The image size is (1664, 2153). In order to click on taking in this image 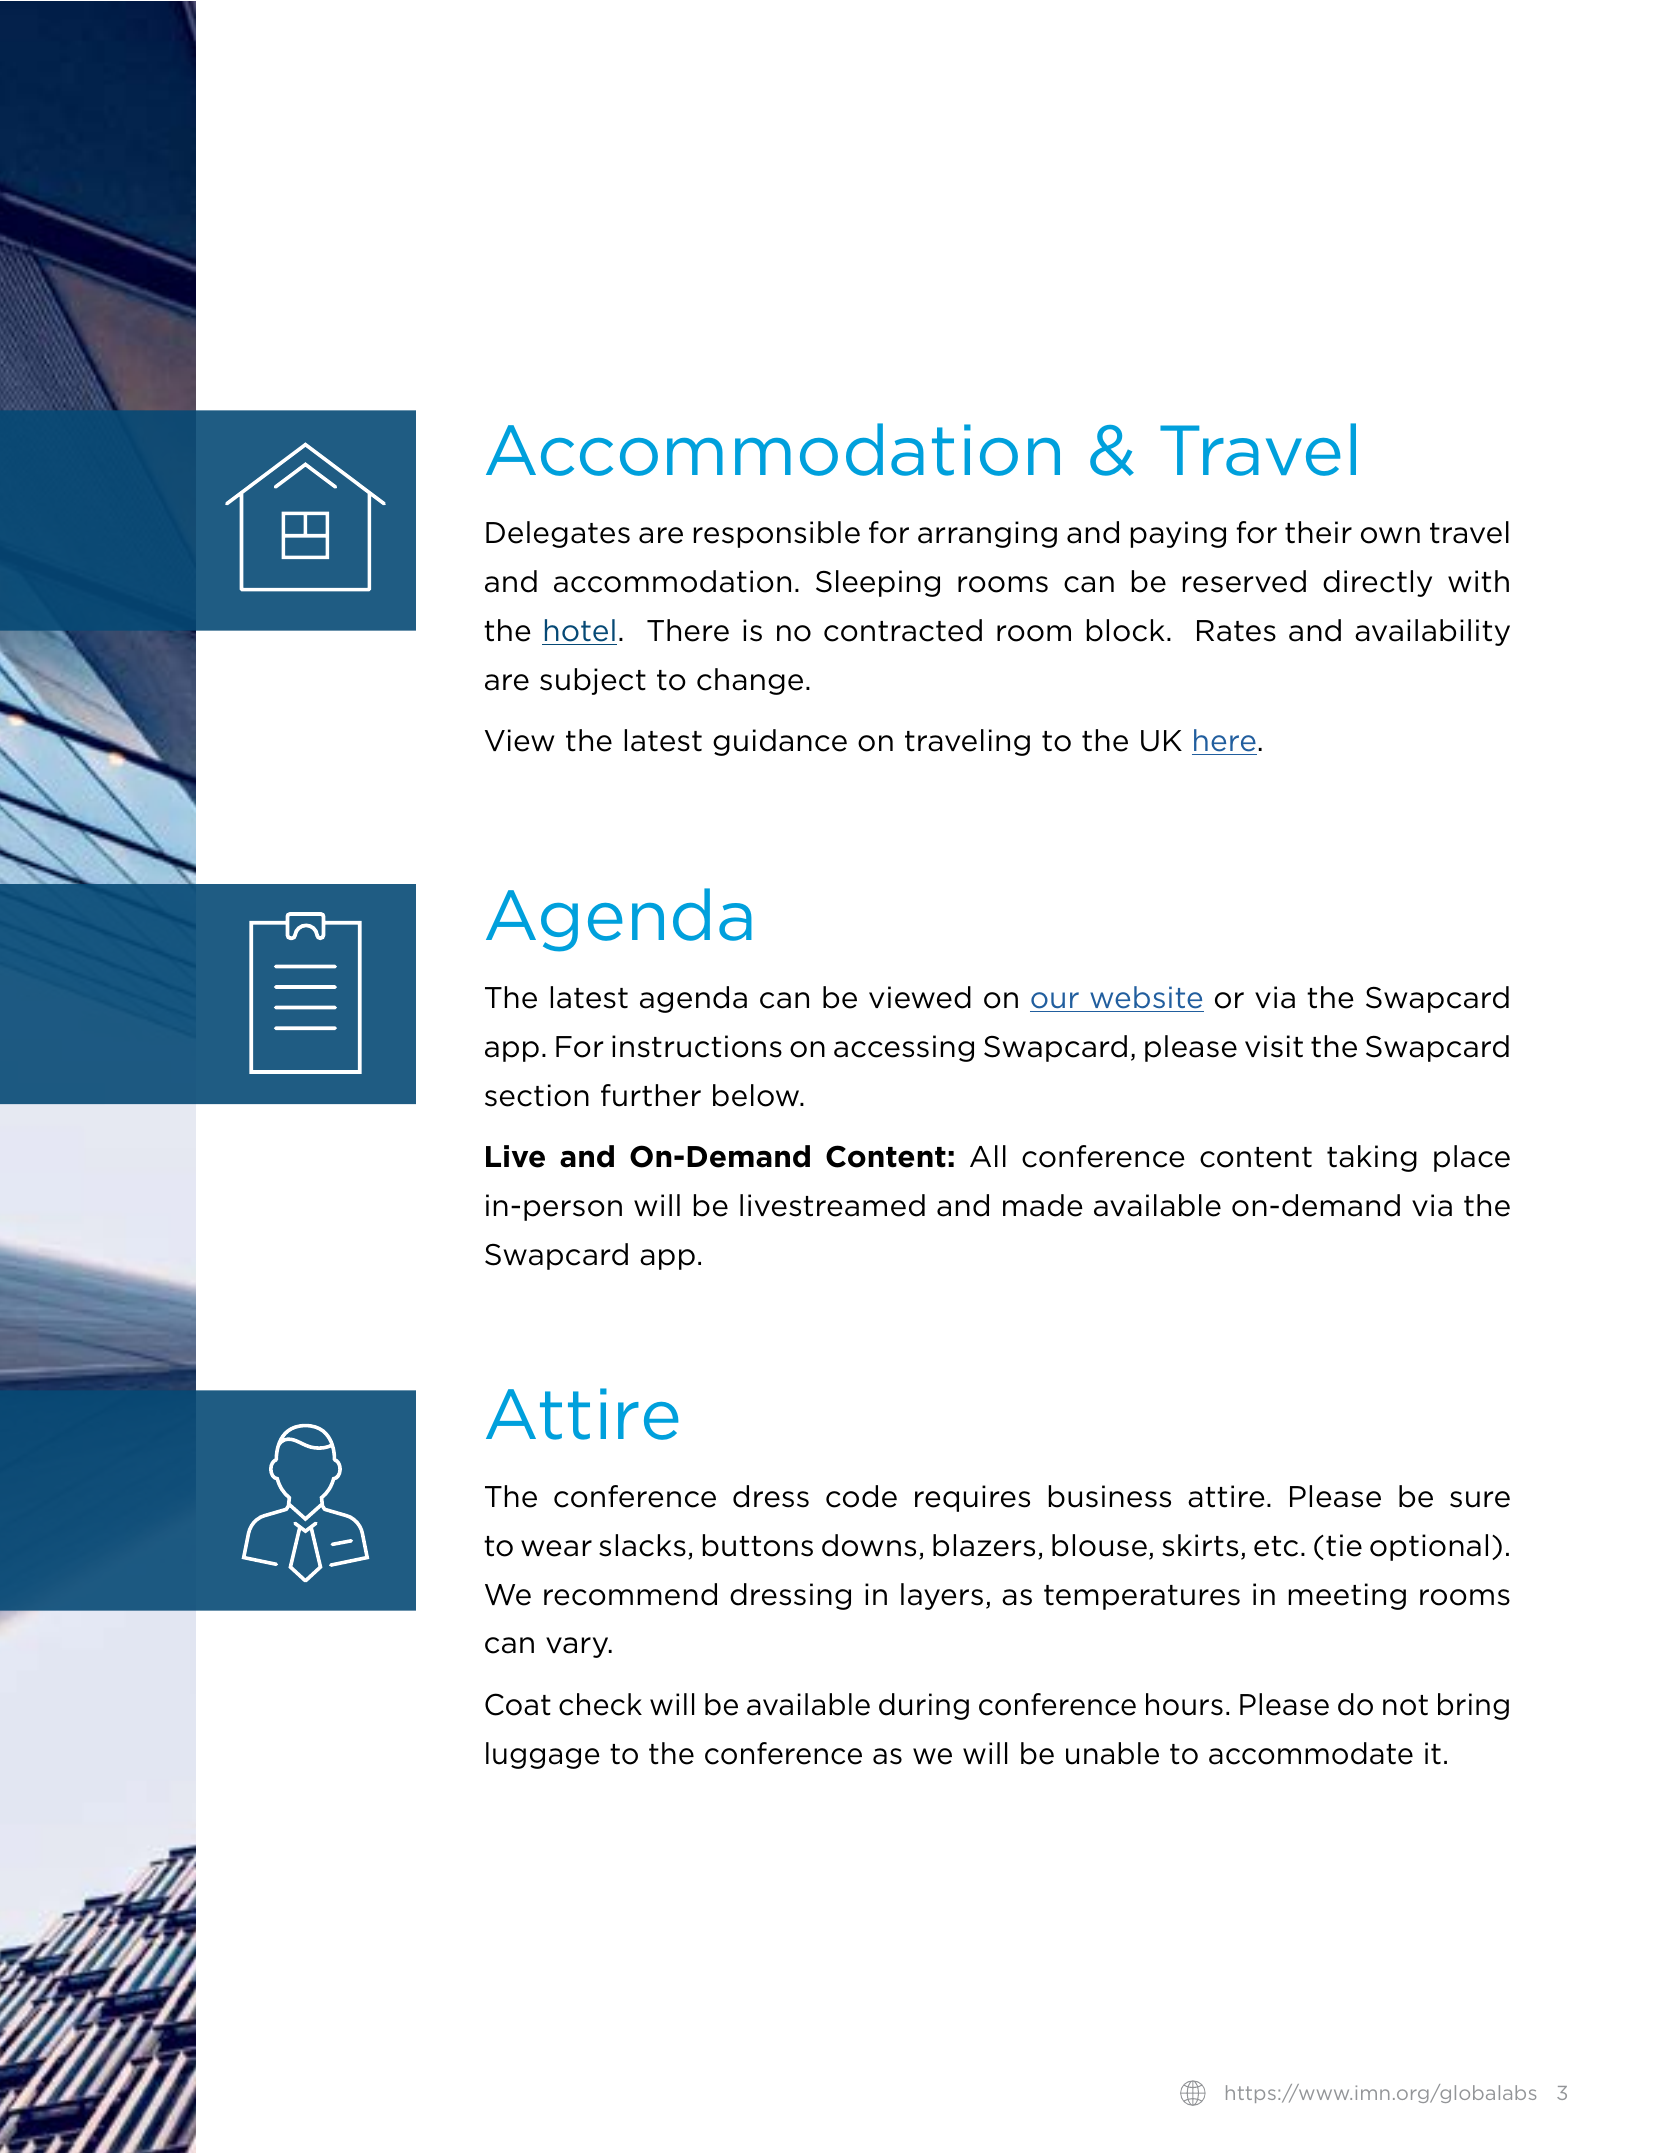, I will do `click(1372, 1158)`.
